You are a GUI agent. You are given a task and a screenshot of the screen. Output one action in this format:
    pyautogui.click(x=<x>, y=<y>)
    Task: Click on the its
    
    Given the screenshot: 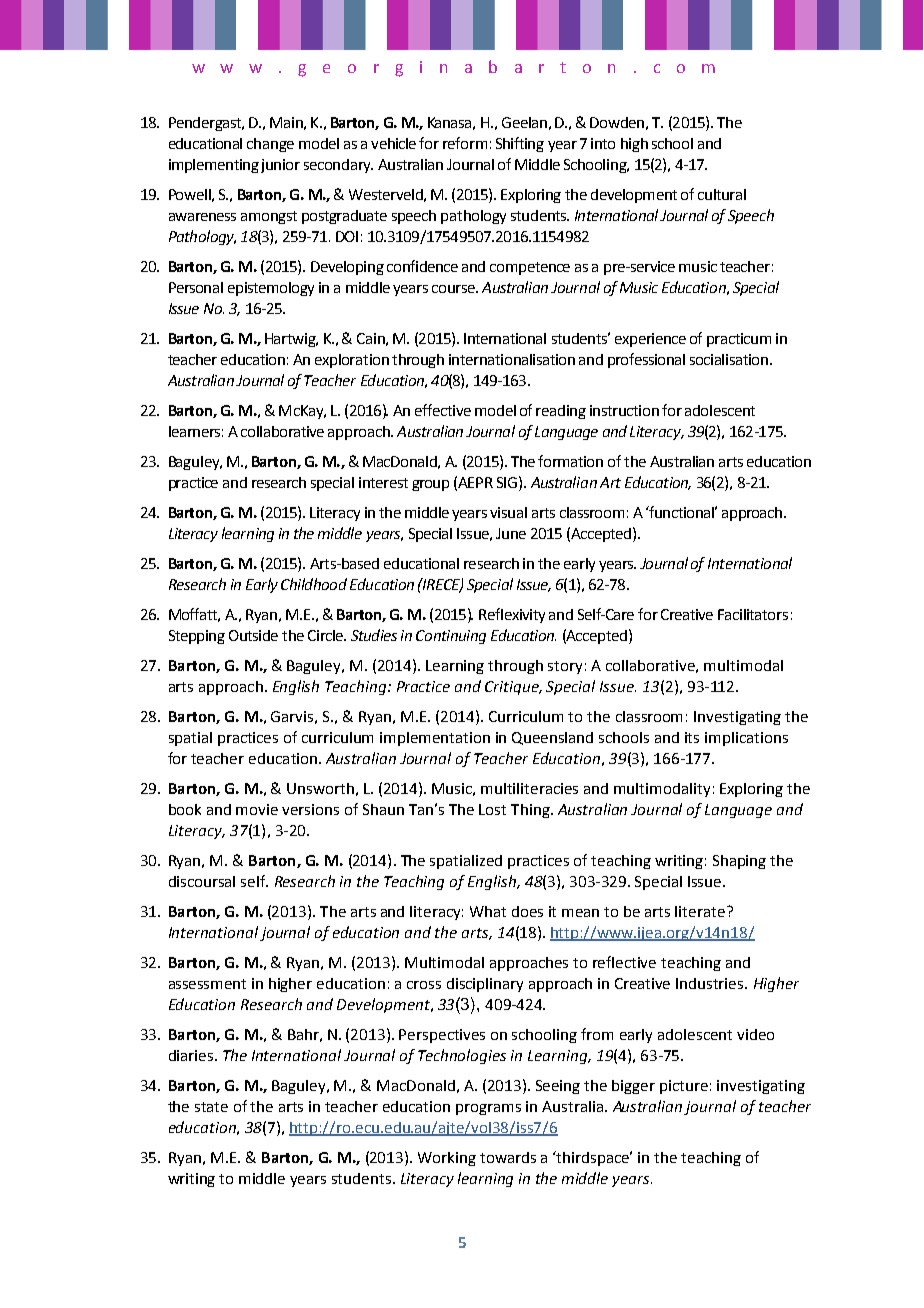 What is the action you would take?
    pyautogui.click(x=692, y=737)
